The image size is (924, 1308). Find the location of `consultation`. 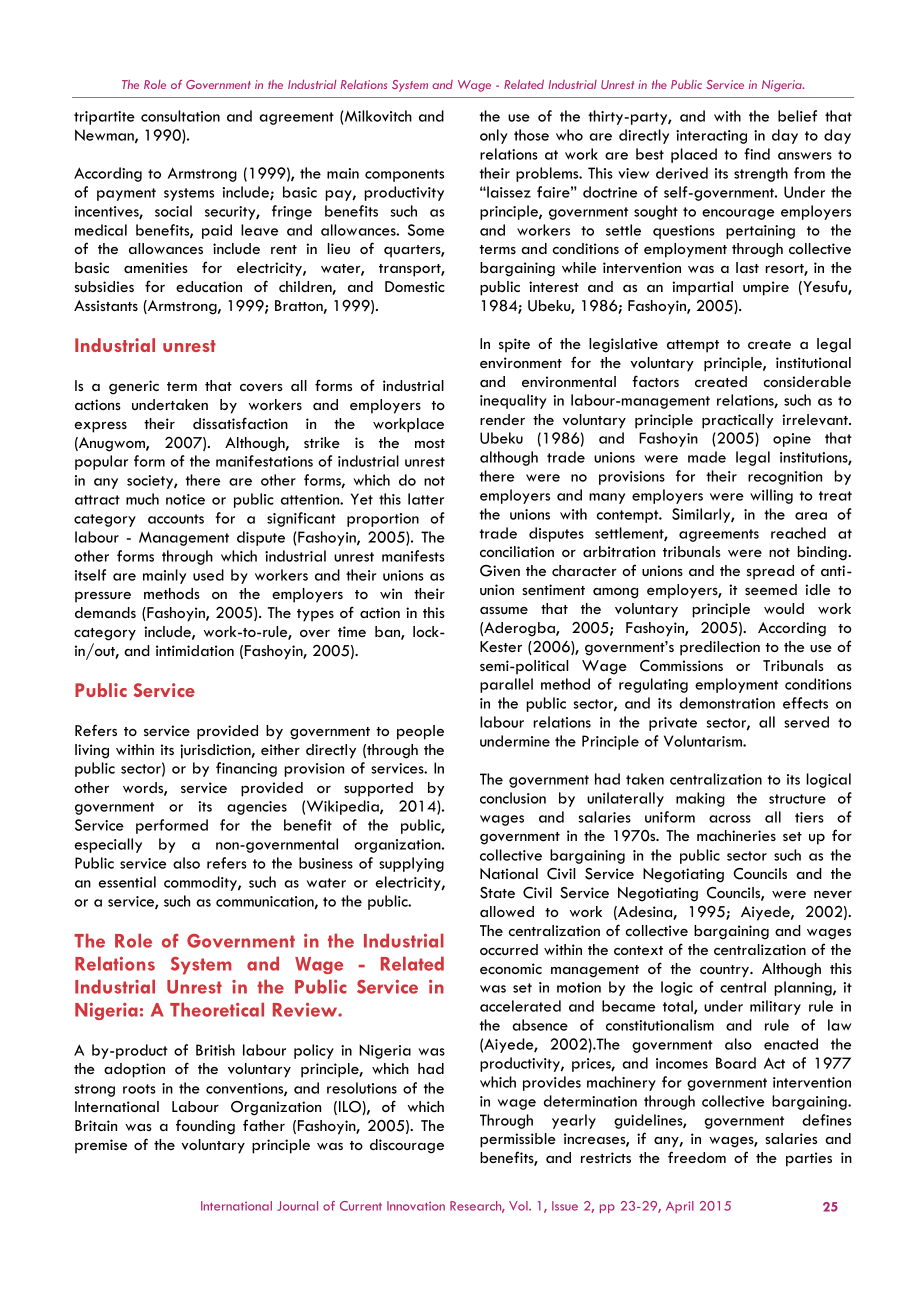

consultation is located at coordinates (180, 116).
